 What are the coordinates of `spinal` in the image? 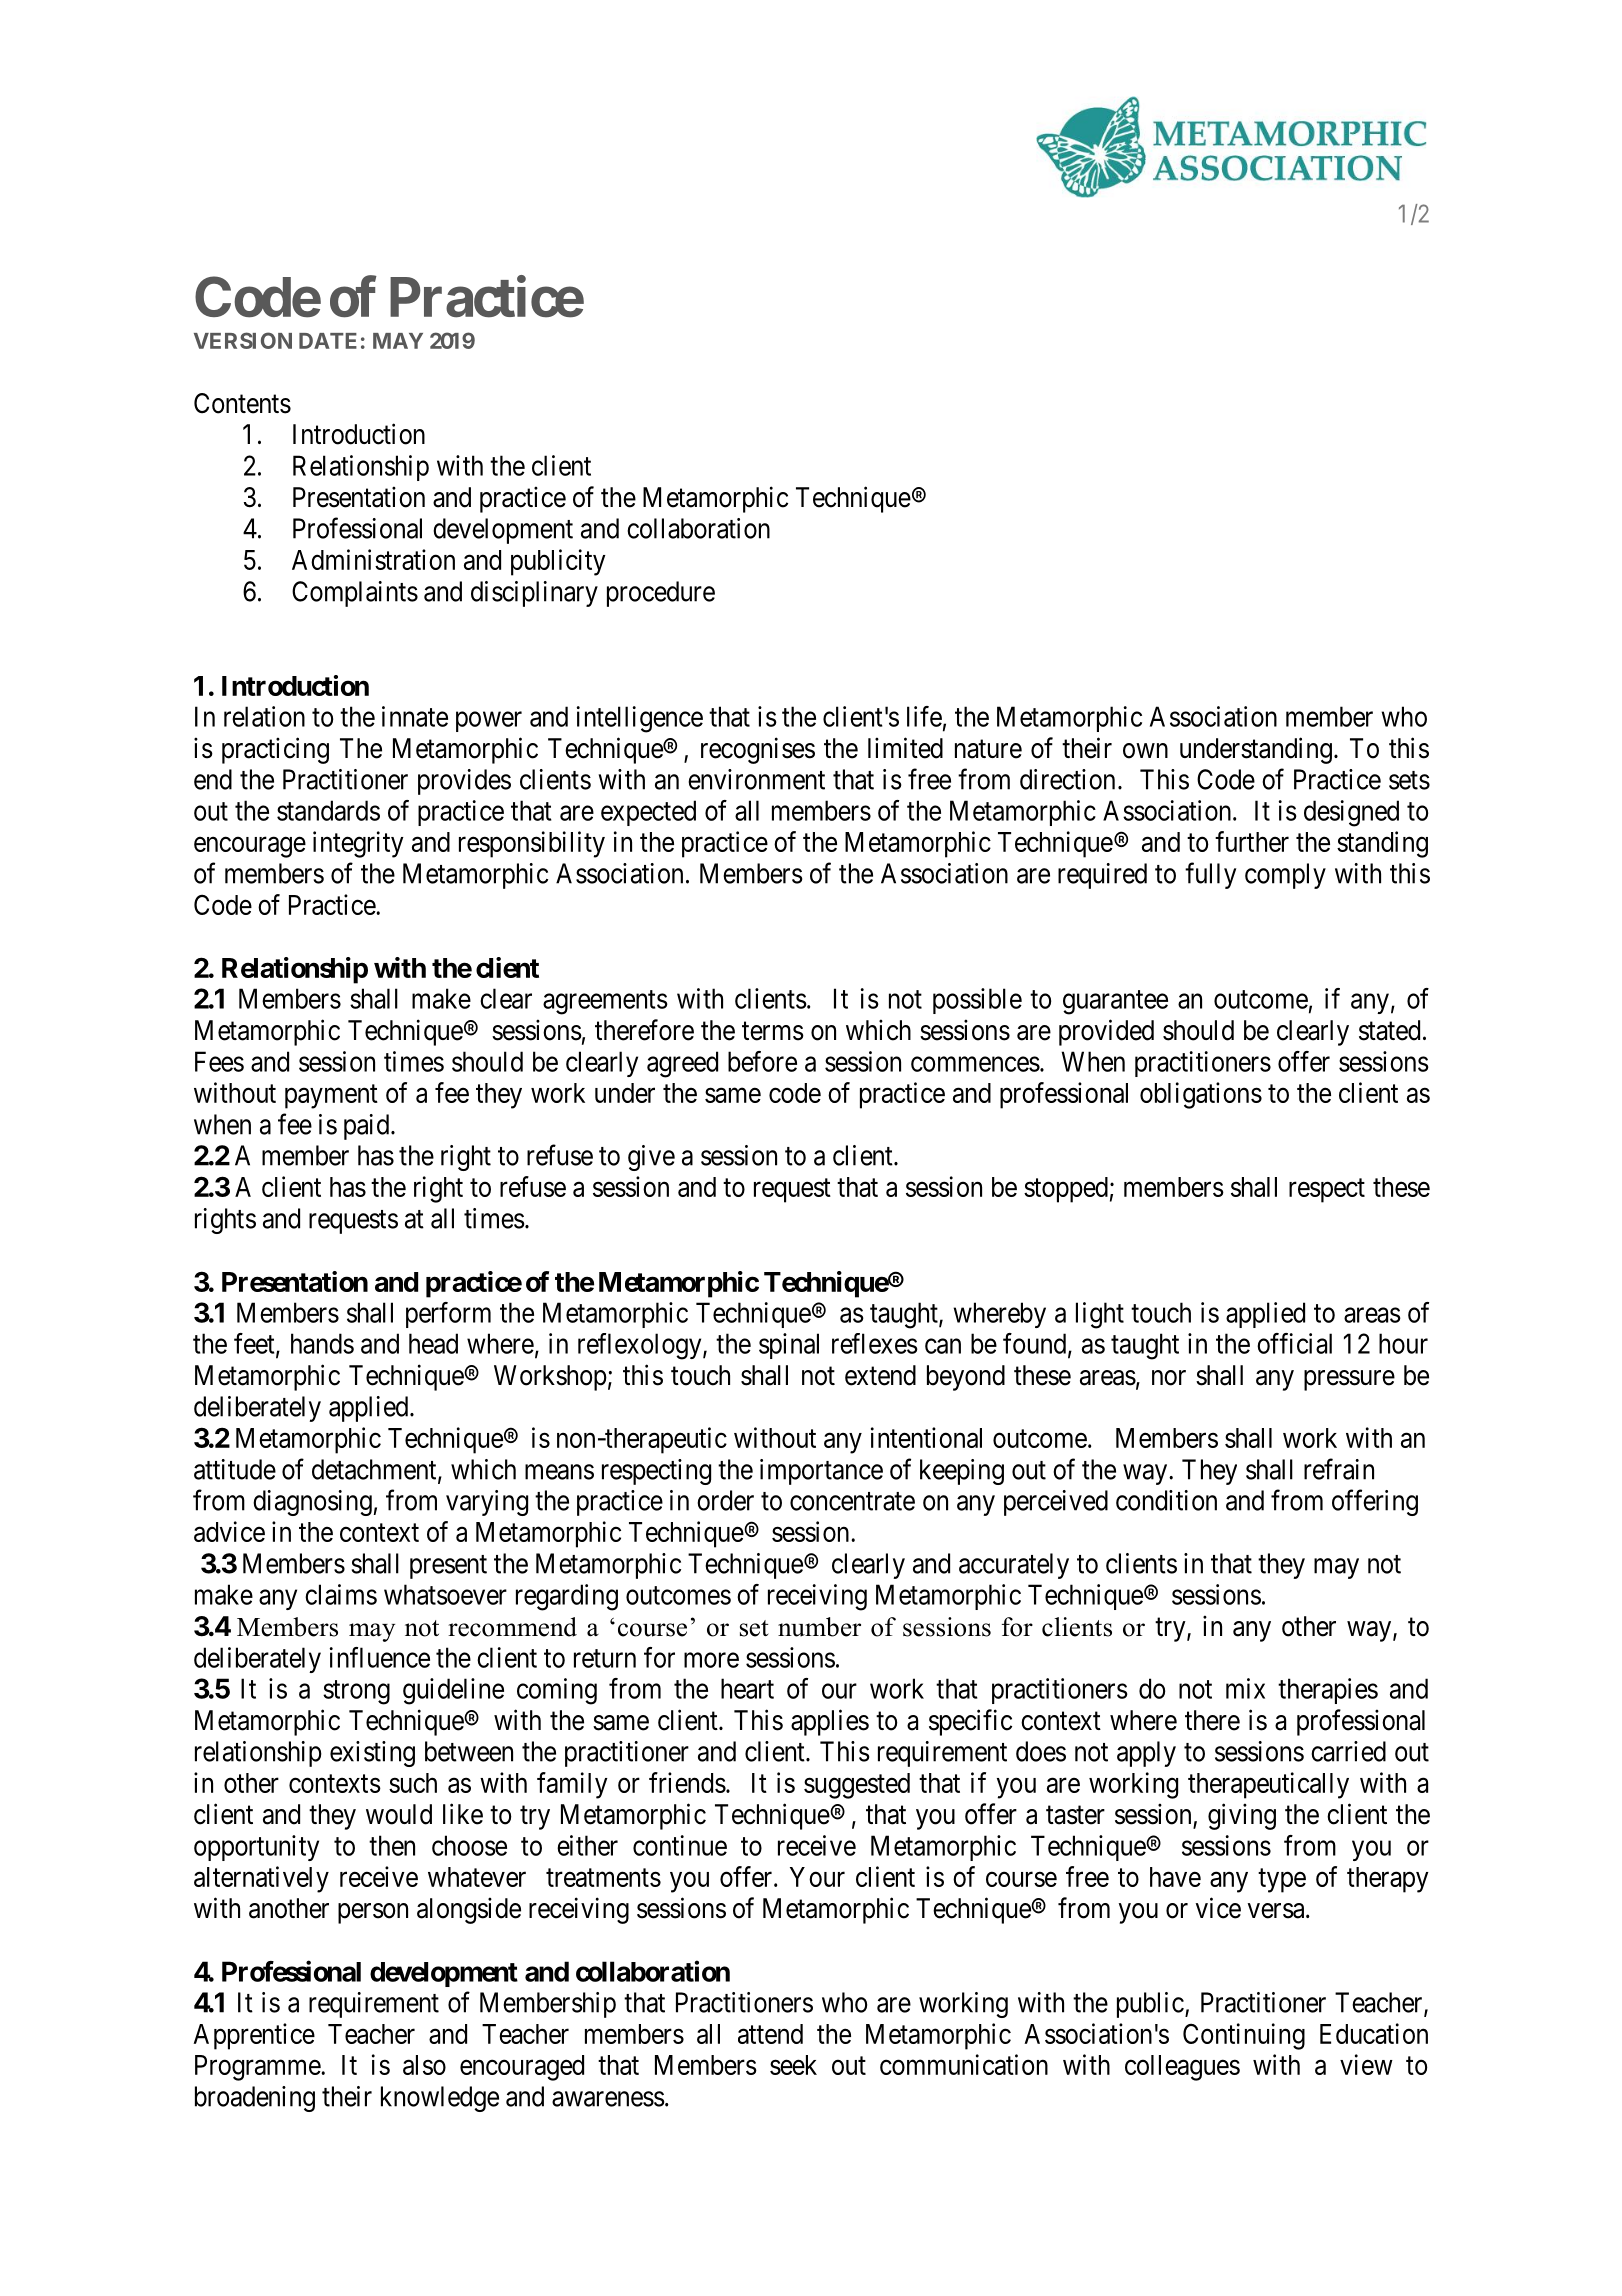 It's located at (789, 1346).
